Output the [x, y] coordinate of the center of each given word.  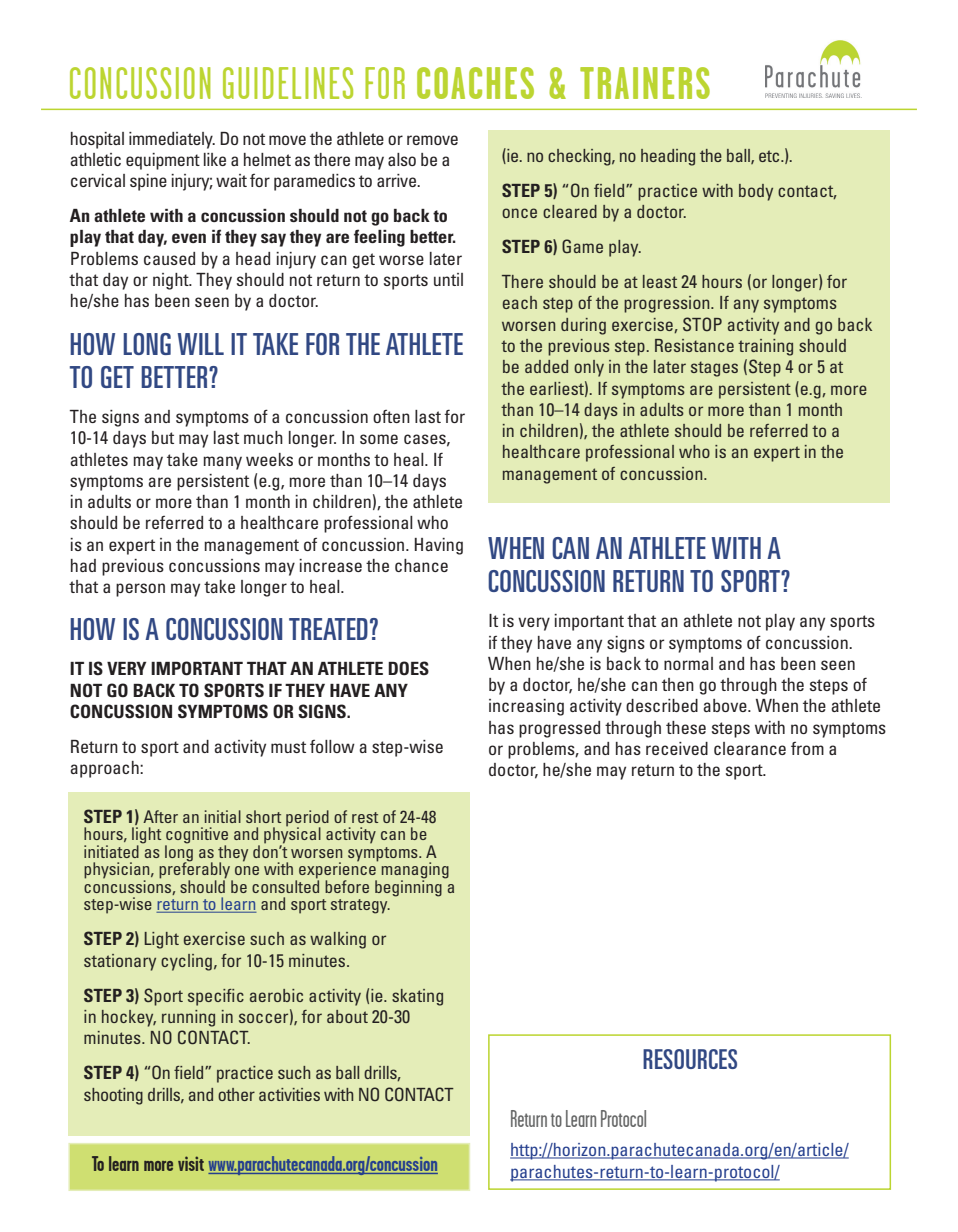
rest [365, 817]
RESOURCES [690, 1059]
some [379, 439]
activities [289, 1094]
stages [714, 369]
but [163, 437]
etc [770, 156]
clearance [750, 748]
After [160, 816]
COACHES [475, 83]
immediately [172, 140]
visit [191, 1163]
